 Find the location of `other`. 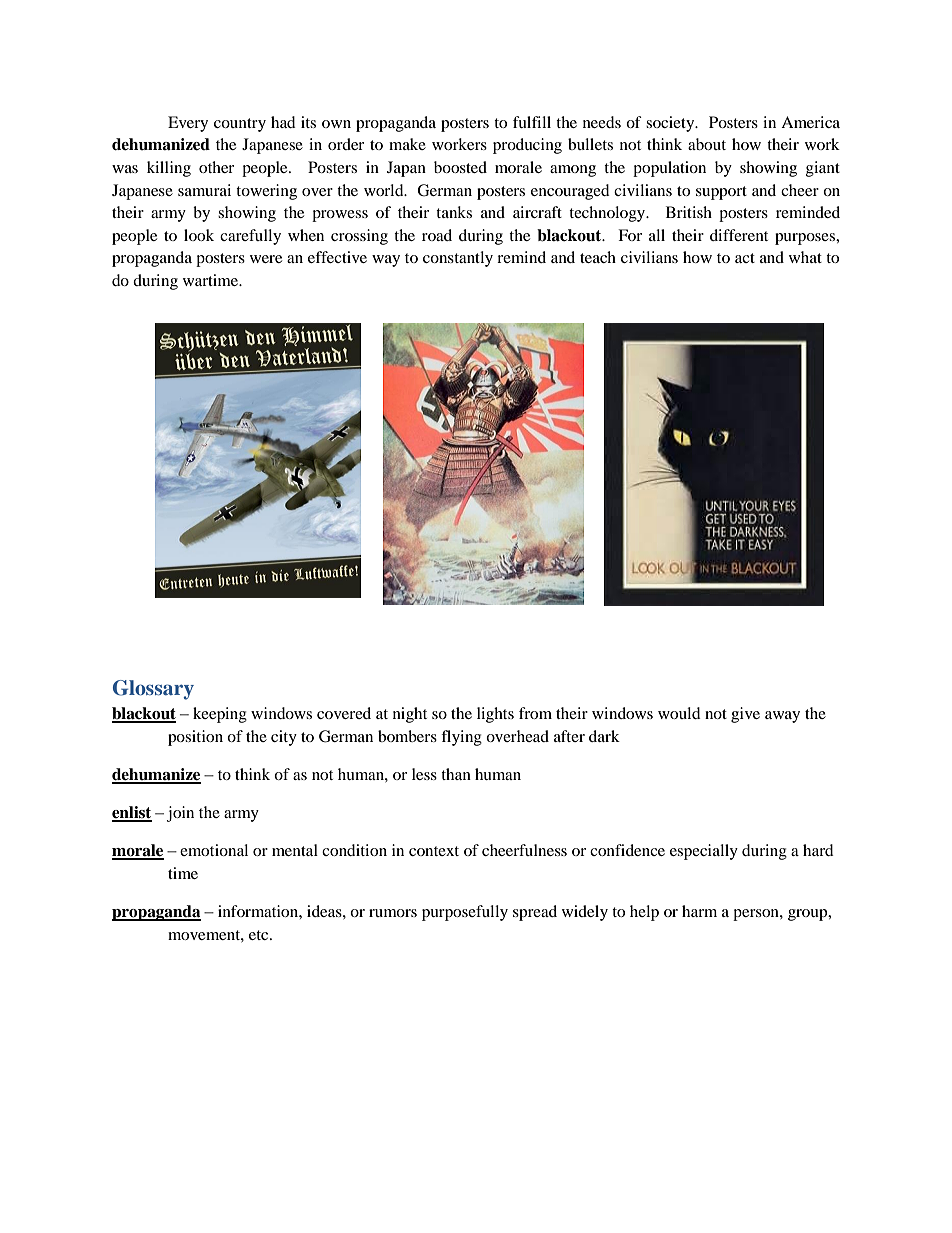

other is located at coordinates (216, 167).
